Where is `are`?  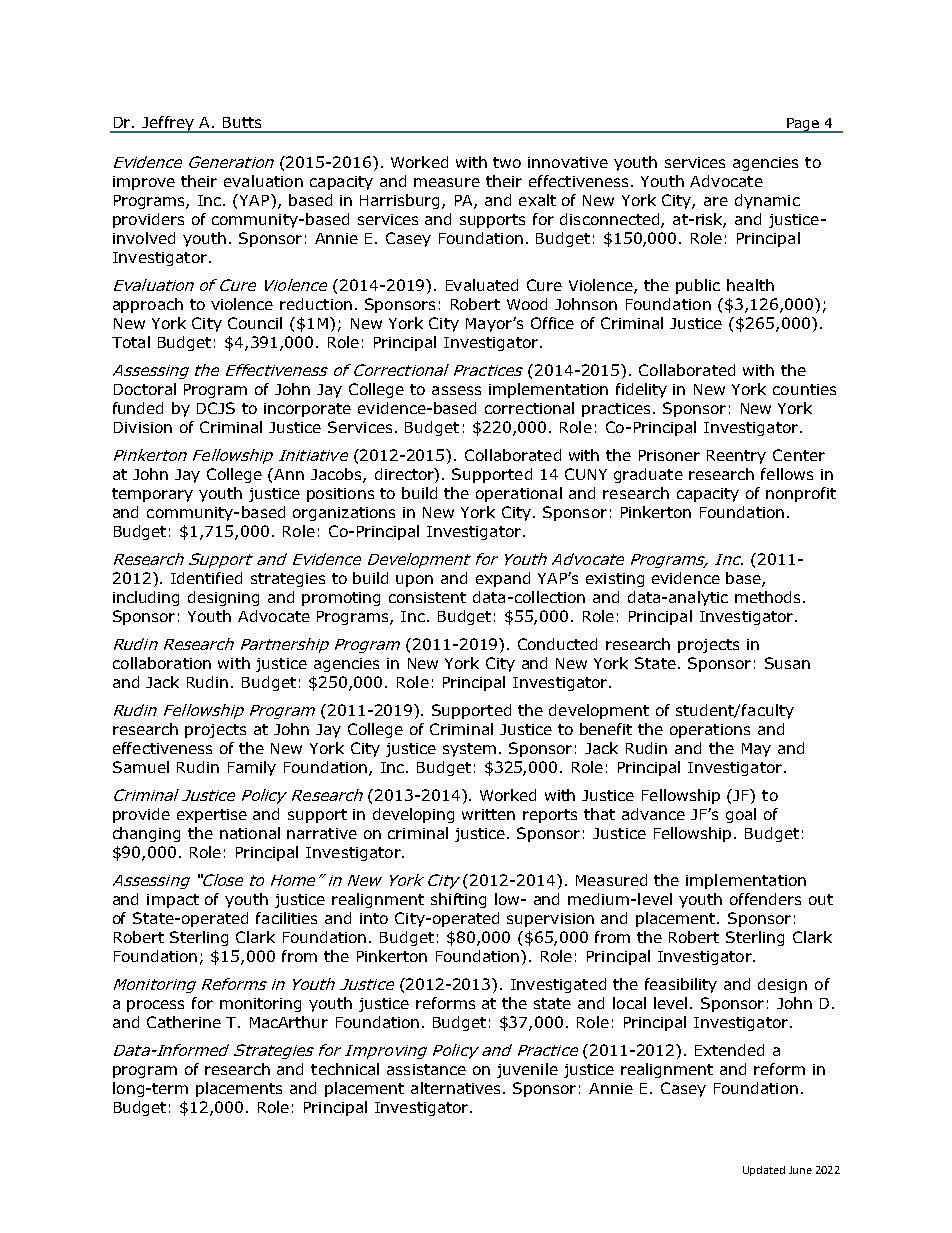
are is located at coordinates (716, 201).
